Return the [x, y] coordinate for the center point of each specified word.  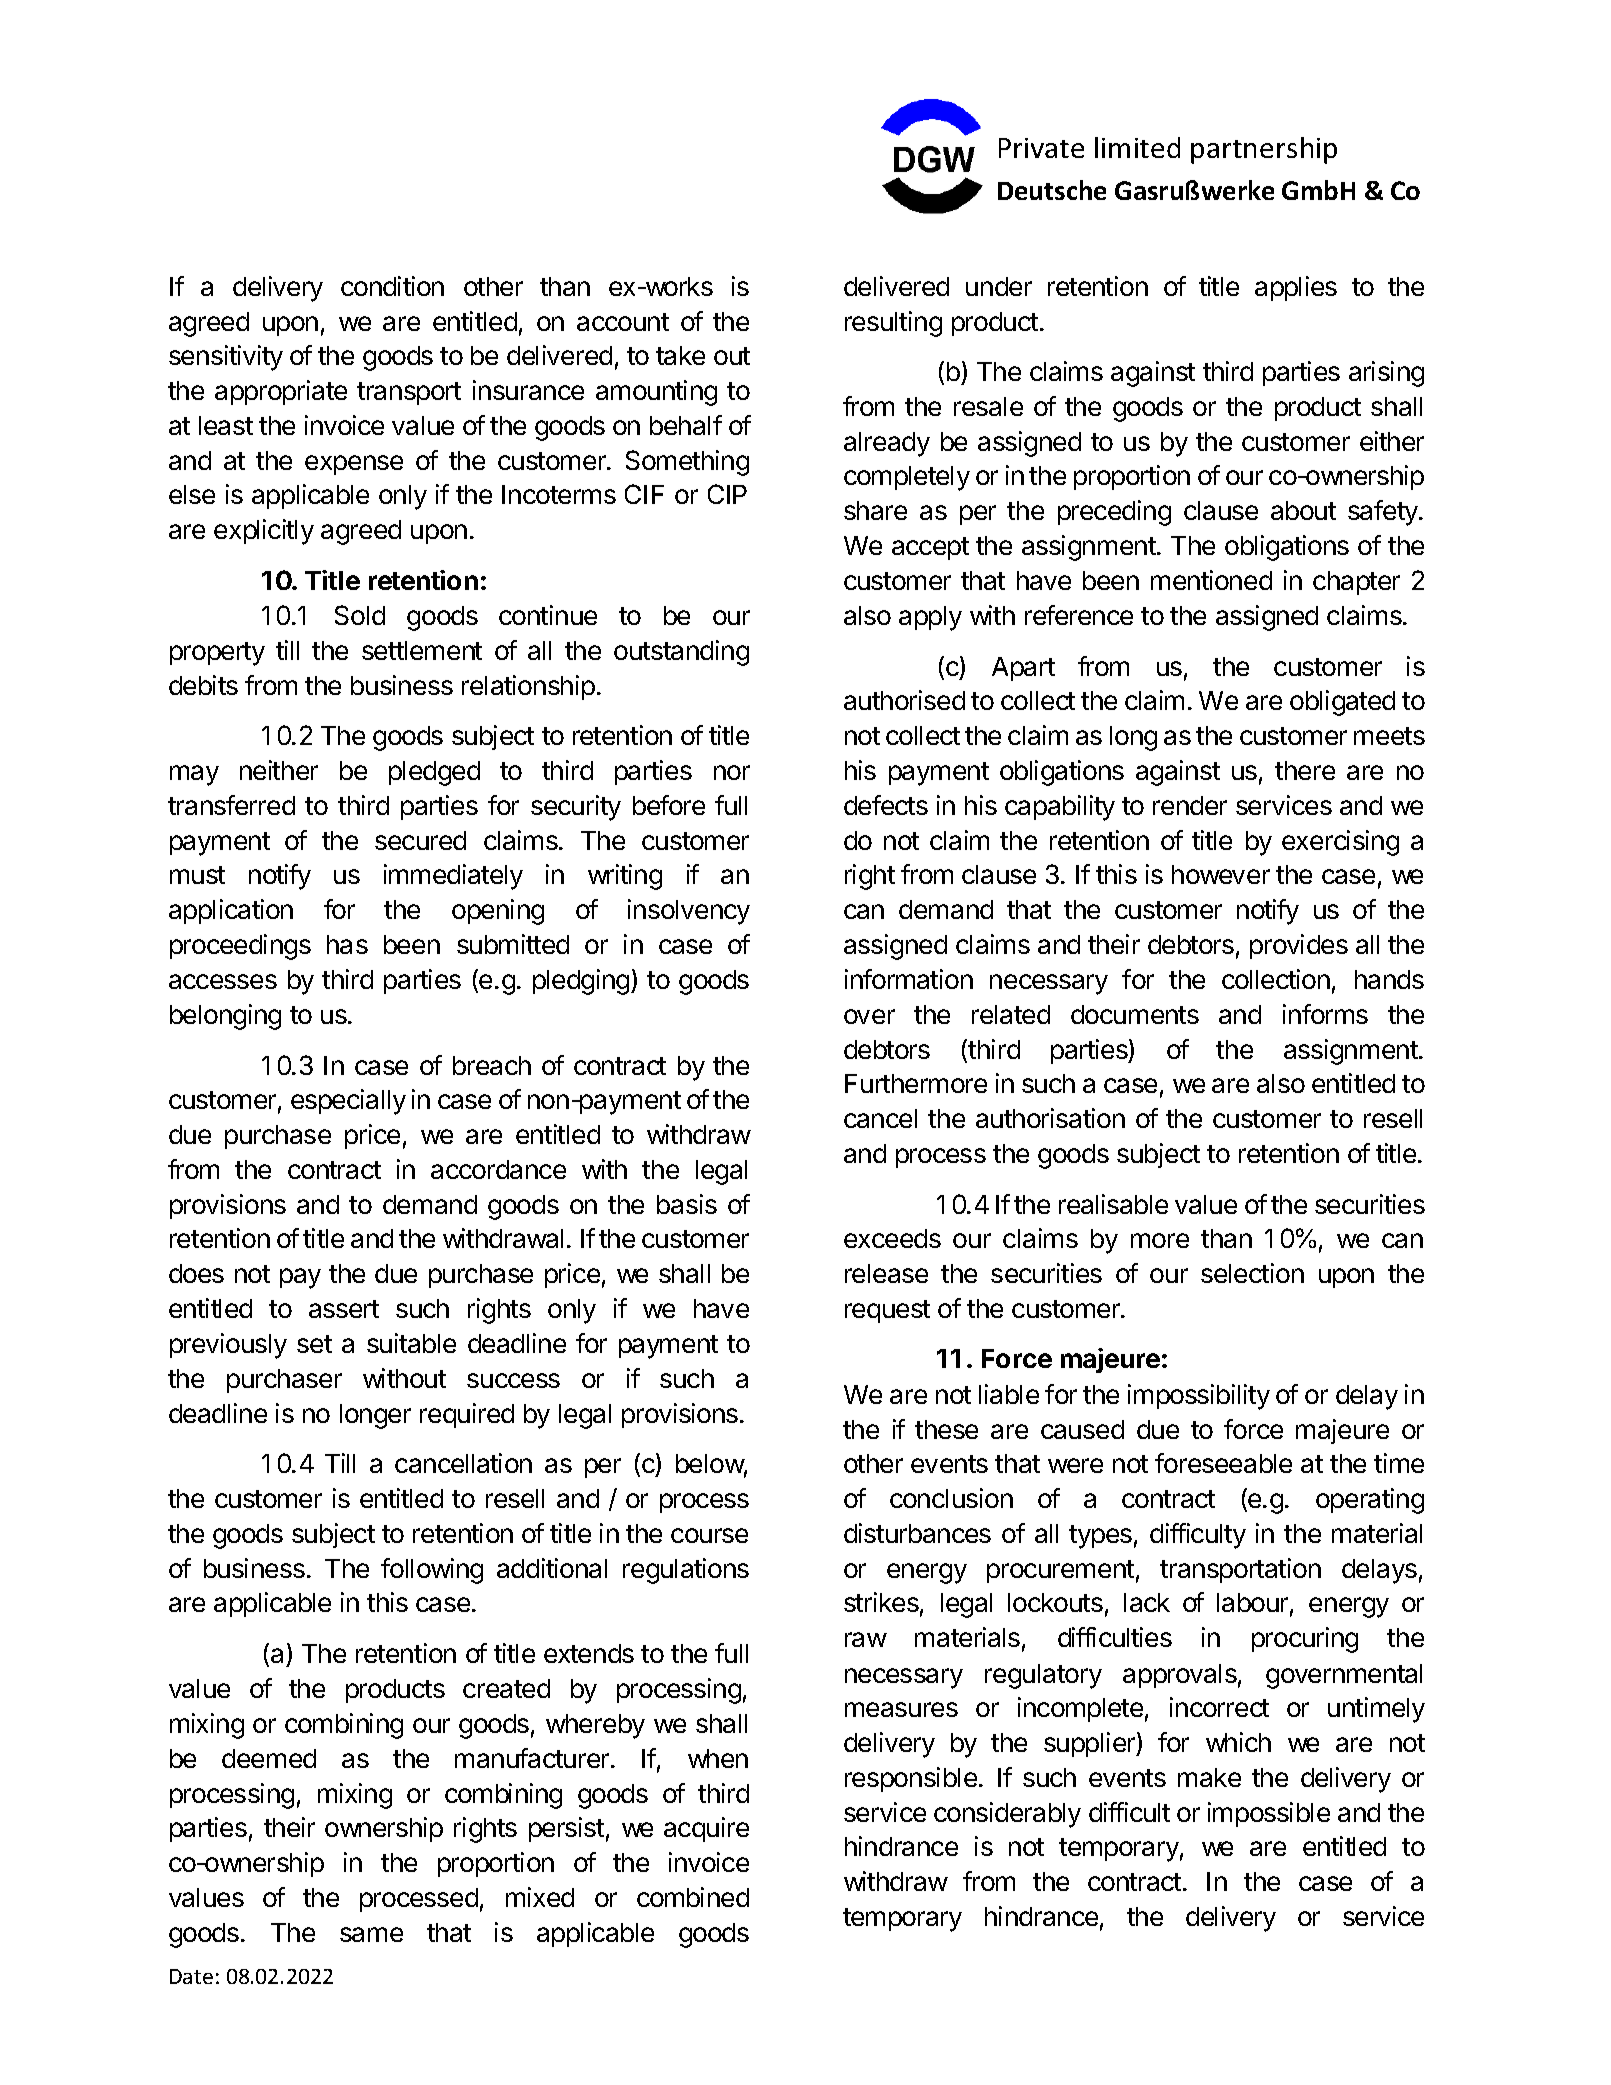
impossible [1269, 1814]
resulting [893, 324]
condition [392, 286]
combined [693, 1897]
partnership [1264, 150]
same [371, 1934]
